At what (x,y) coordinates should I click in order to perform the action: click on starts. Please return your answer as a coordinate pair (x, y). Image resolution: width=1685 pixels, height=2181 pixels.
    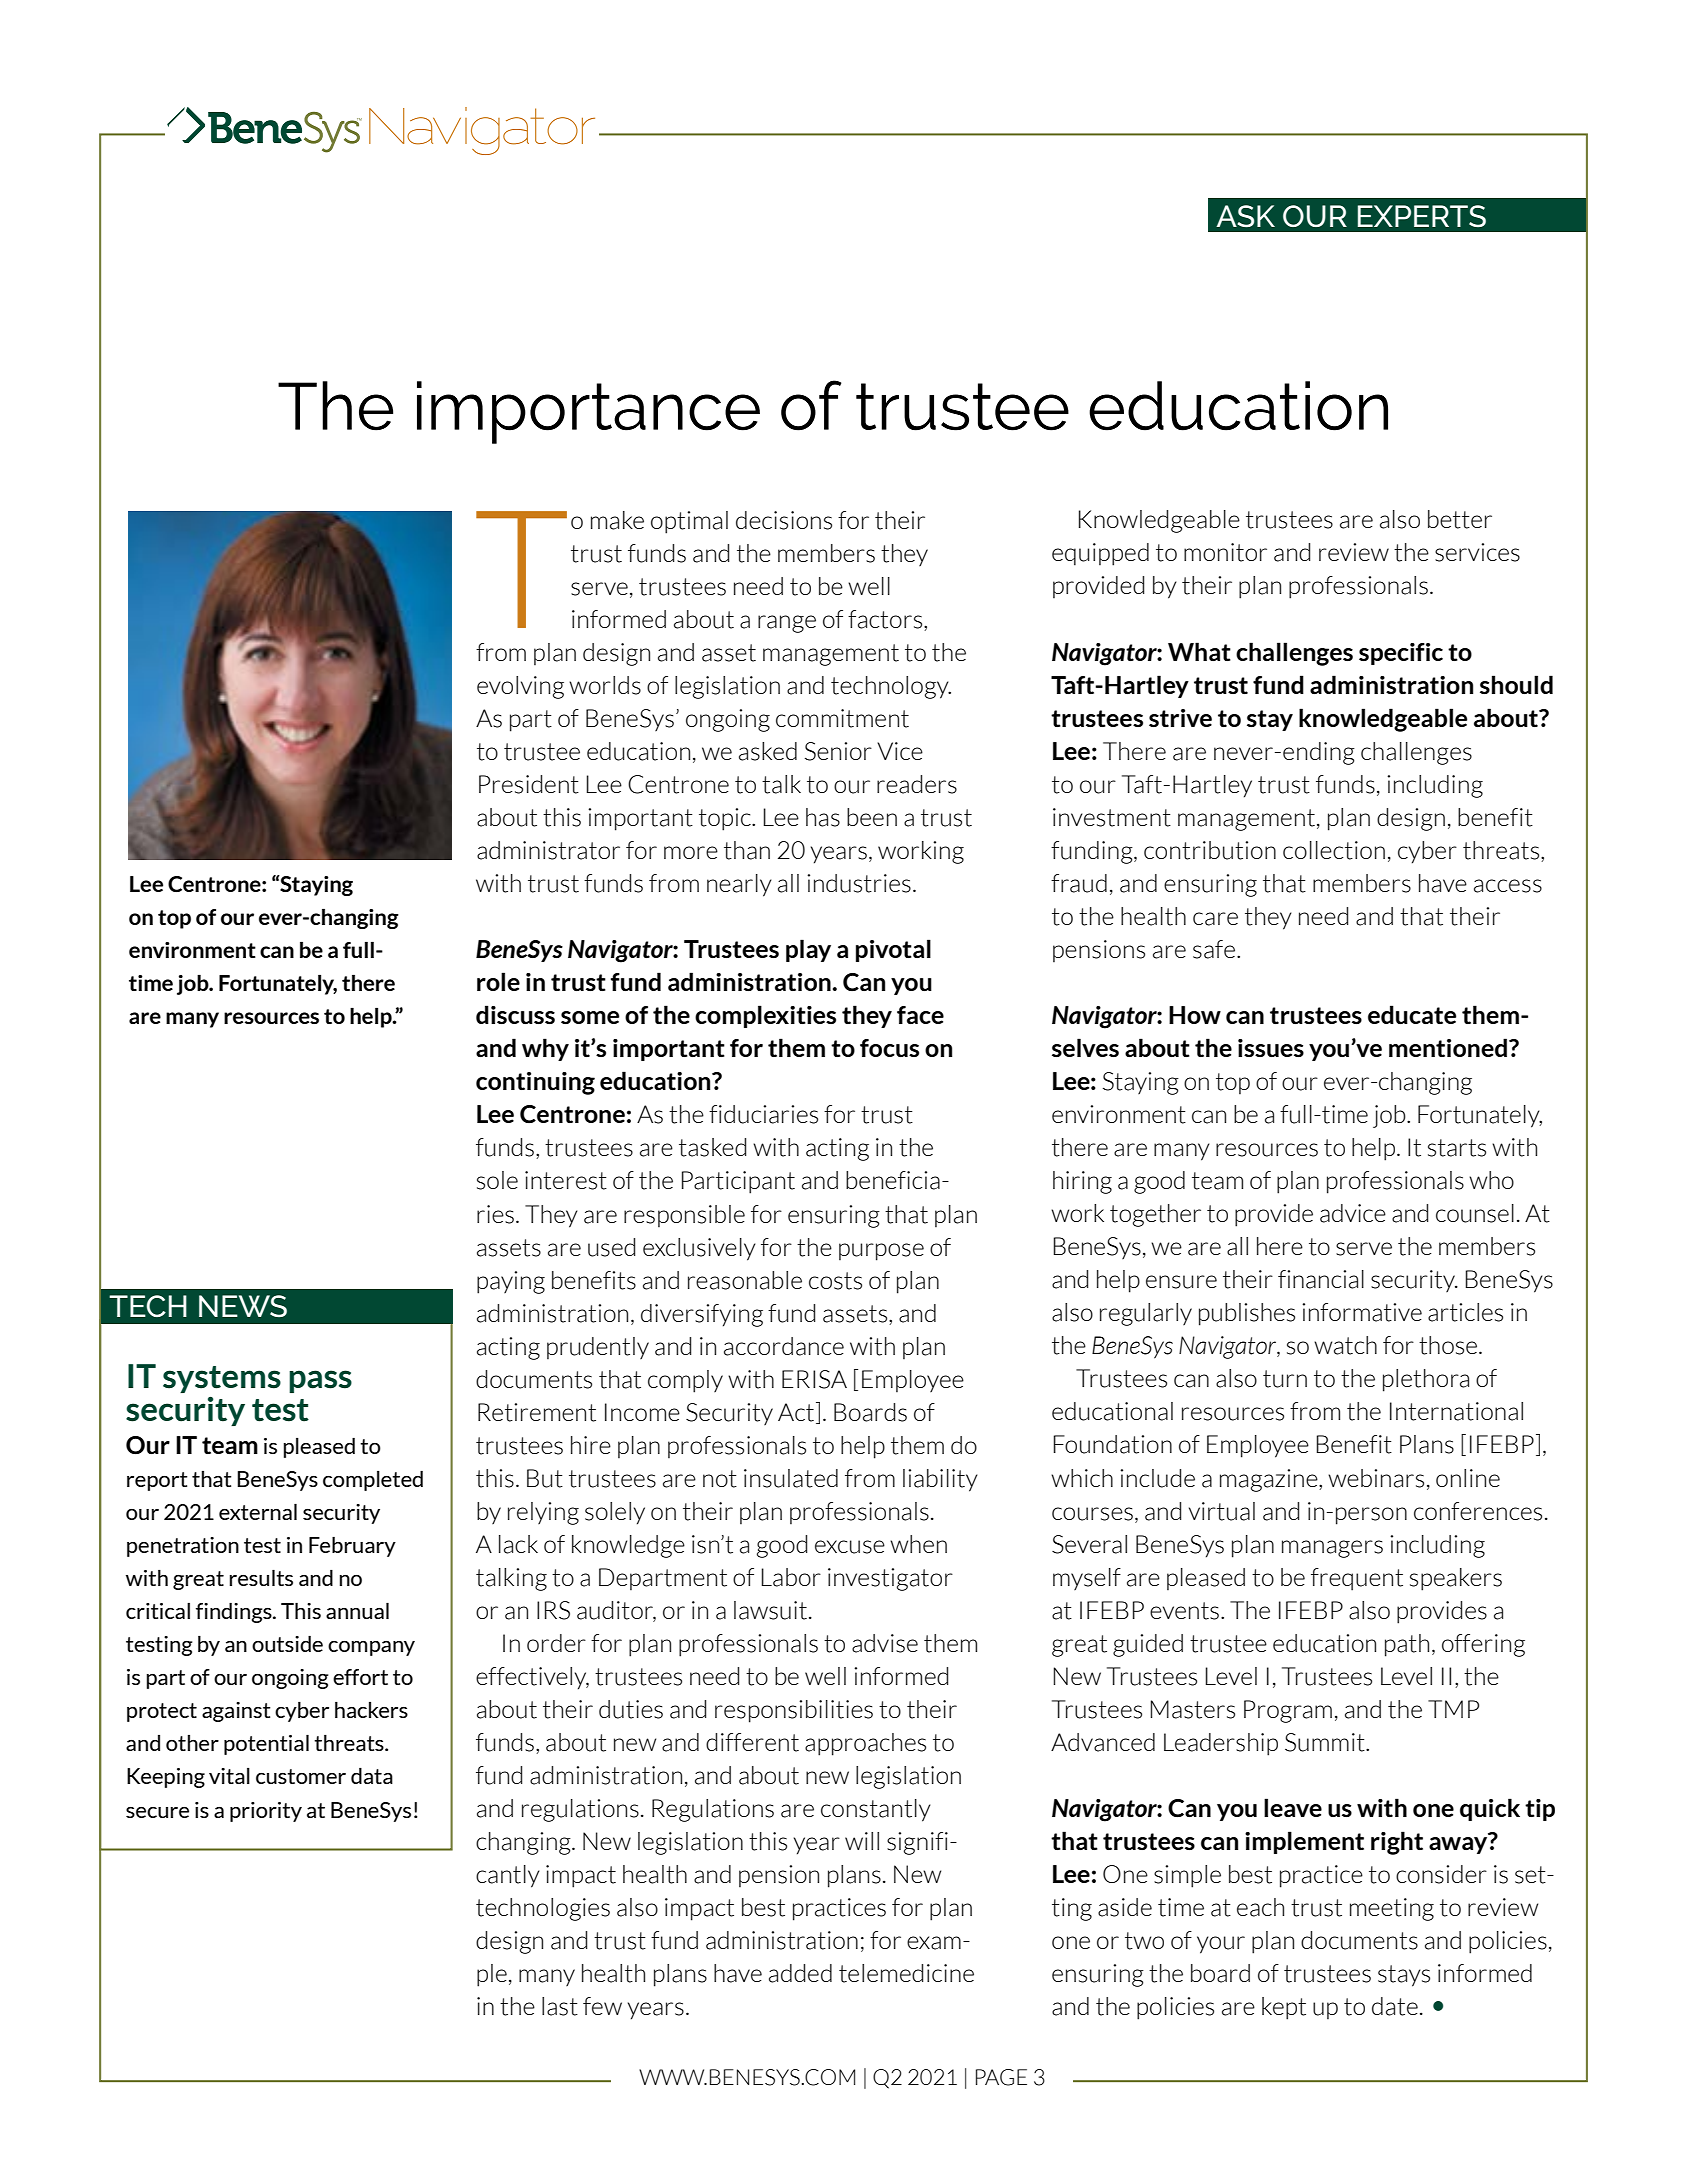
    Looking at the image, I should click on (1457, 1148).
